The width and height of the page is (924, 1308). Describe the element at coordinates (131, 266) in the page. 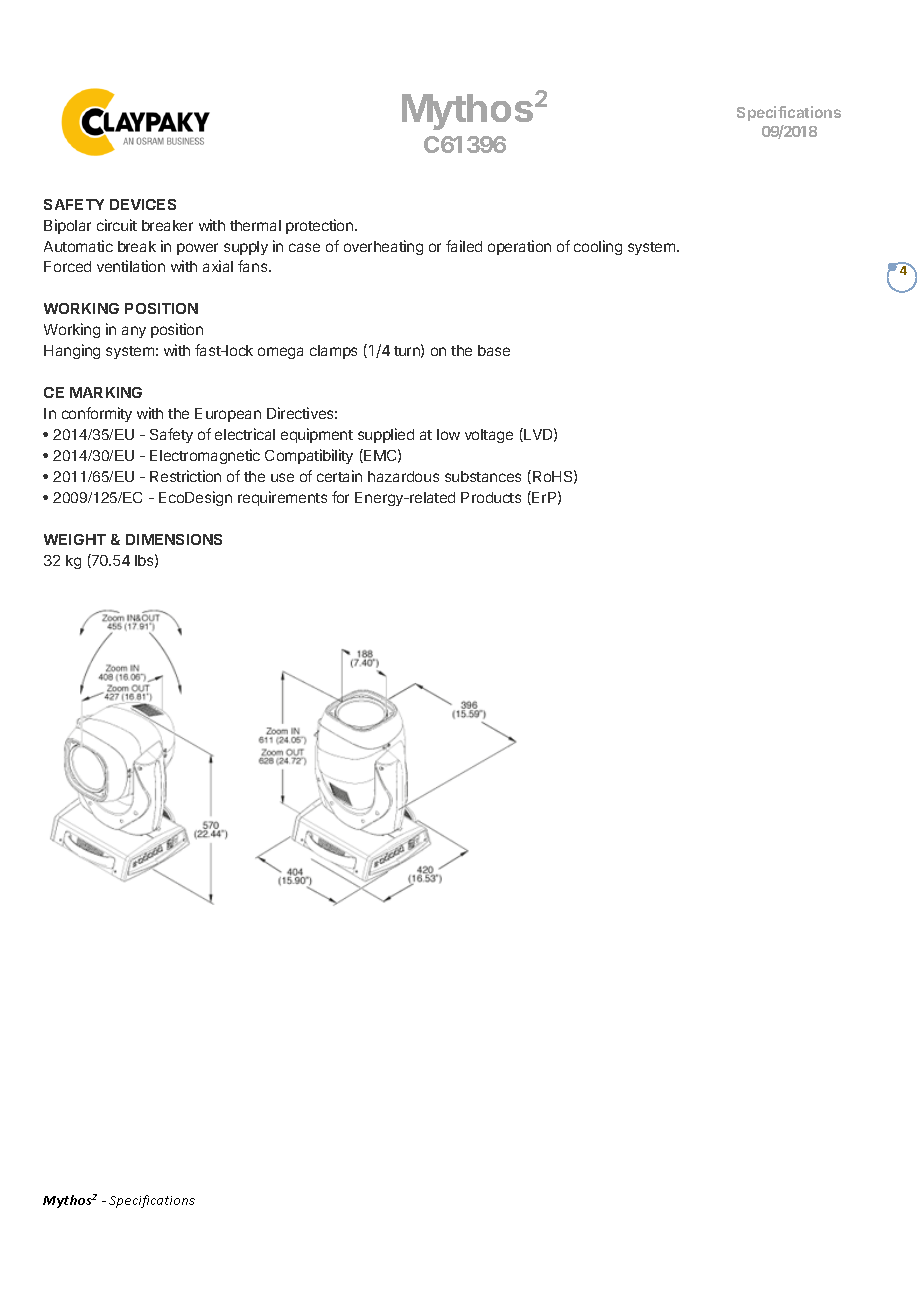

I see `ventilation` at that location.
